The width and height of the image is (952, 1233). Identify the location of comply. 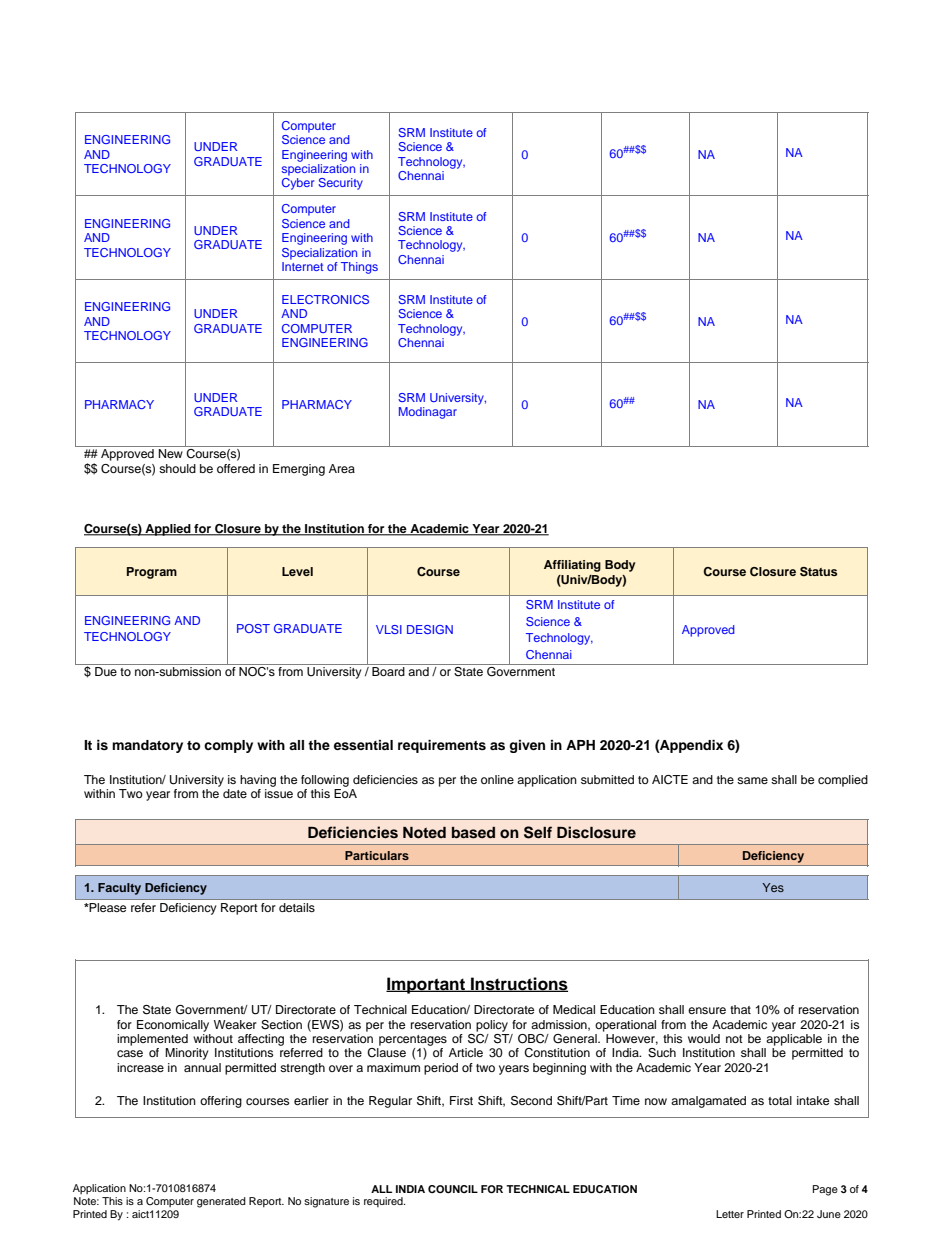
(228, 746).
